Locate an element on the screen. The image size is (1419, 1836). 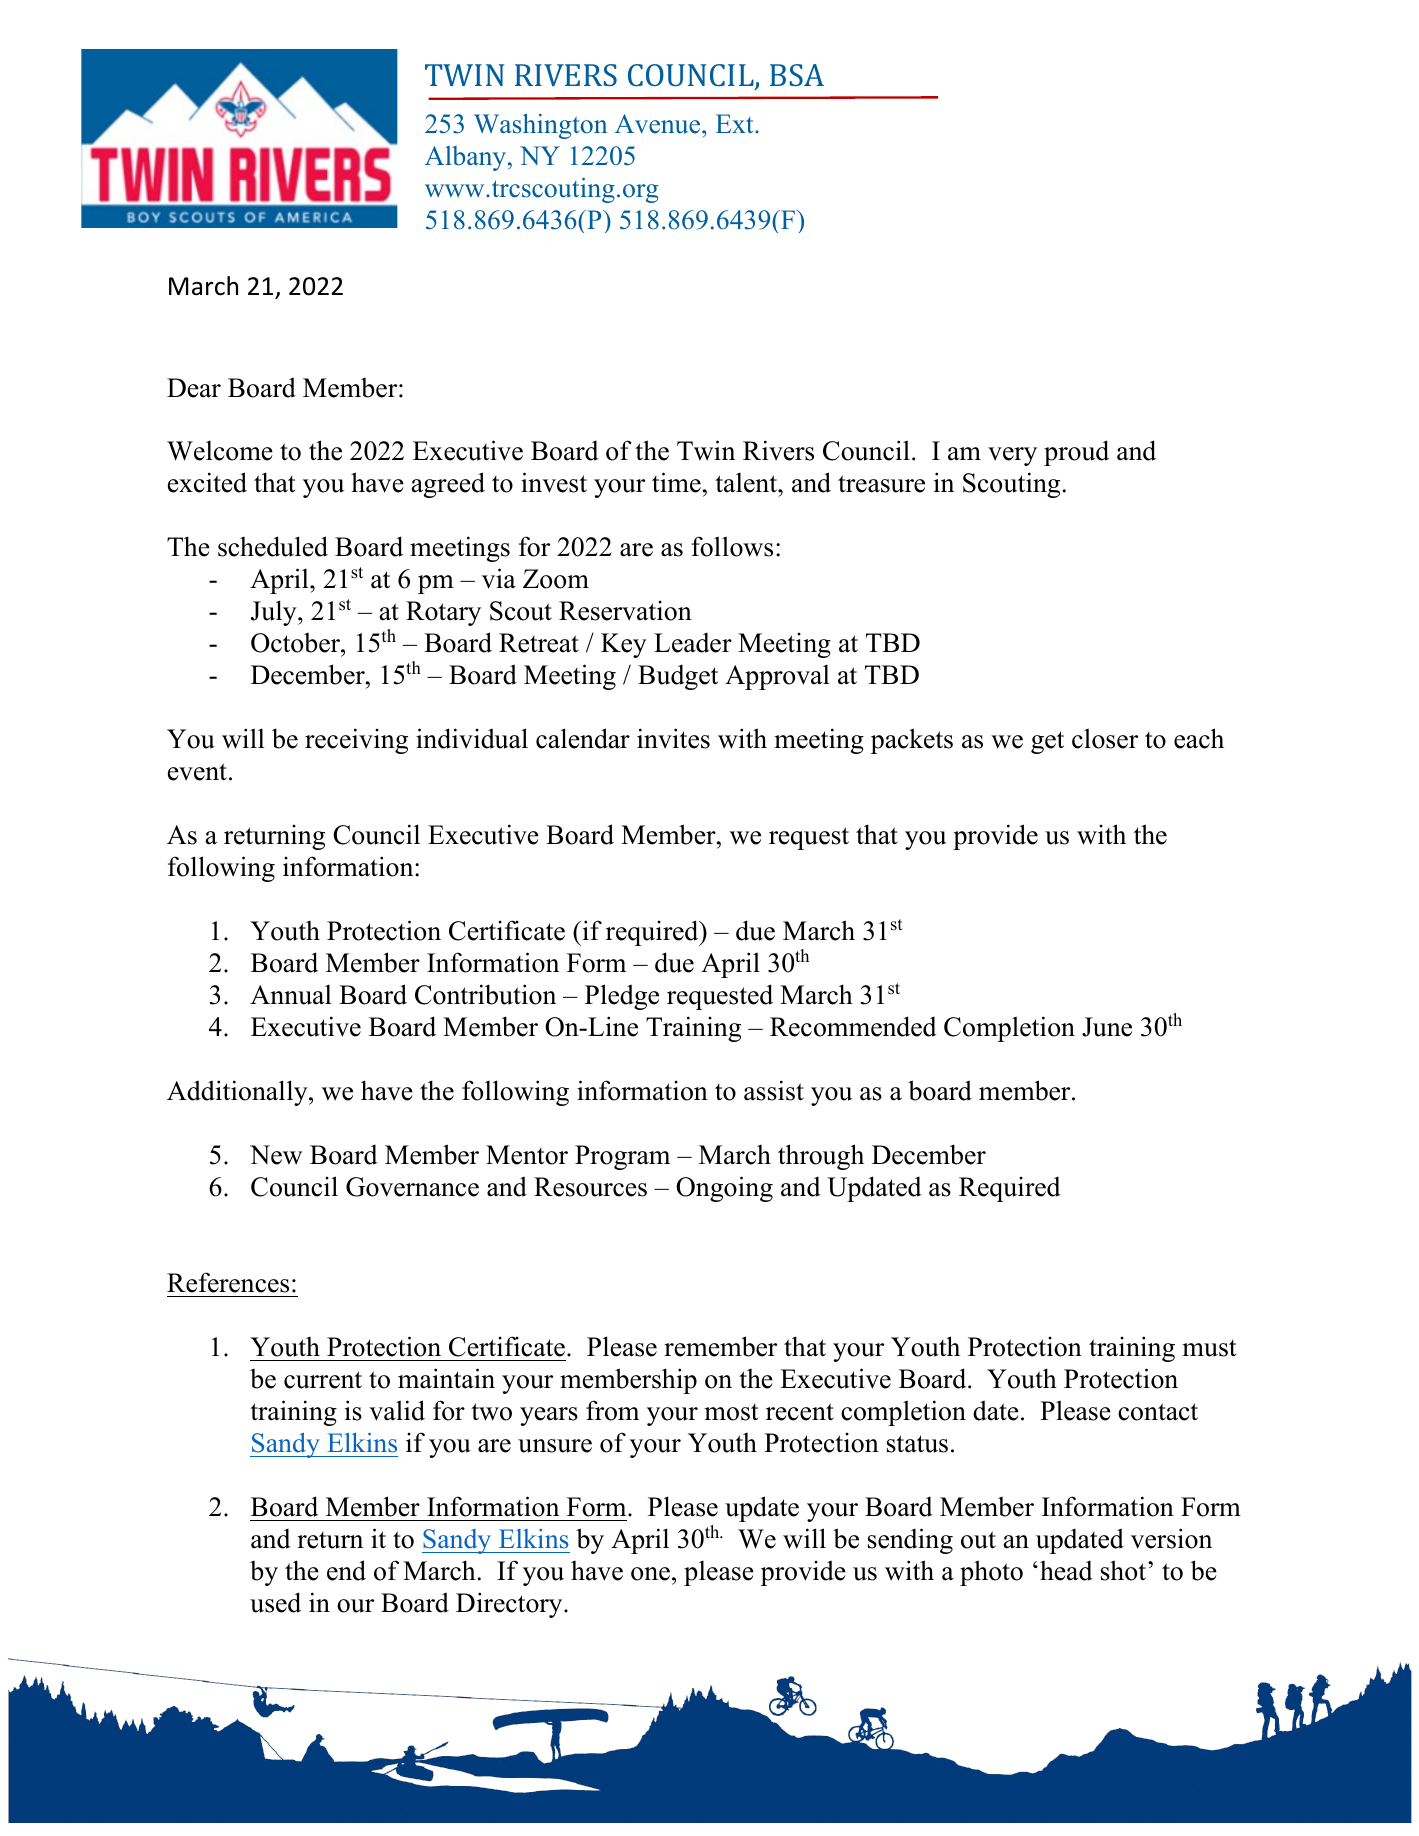
used is located at coordinates (275, 1602).
